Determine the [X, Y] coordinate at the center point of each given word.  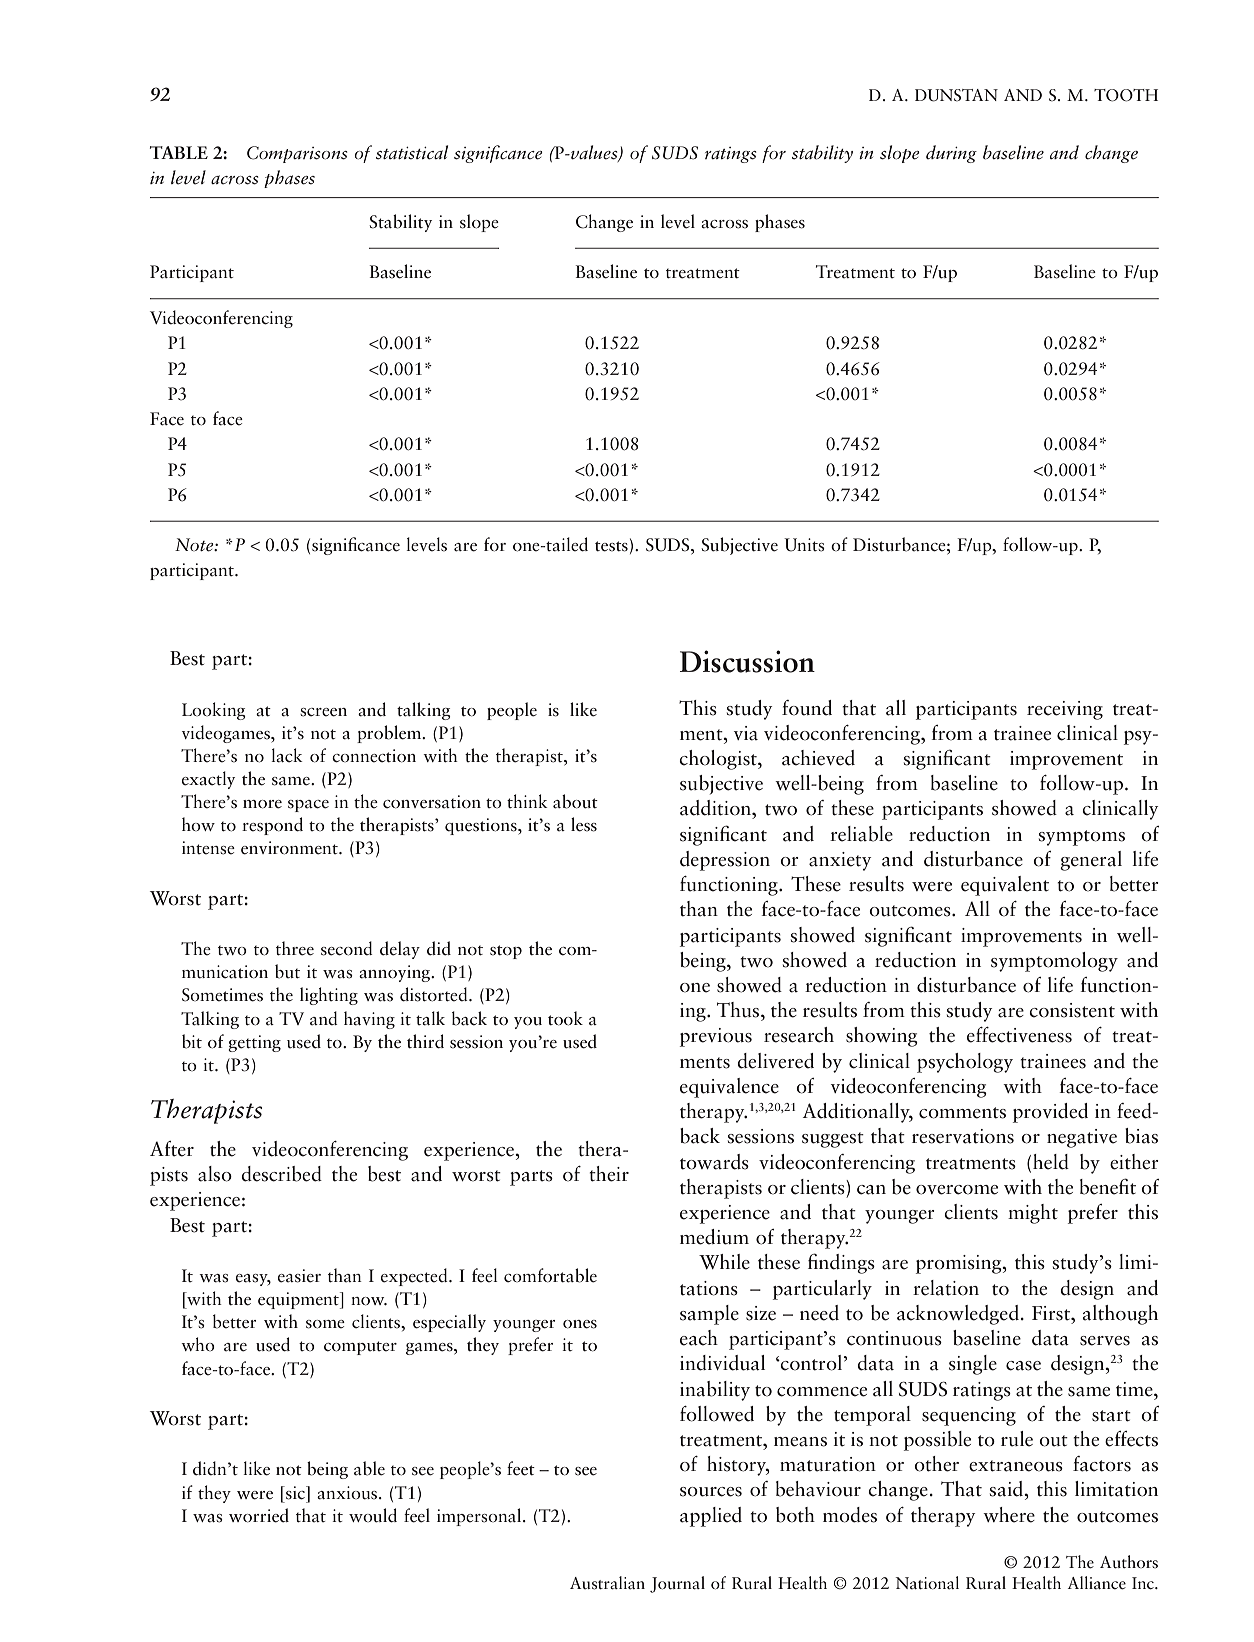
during [951, 154]
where [1009, 1515]
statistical [412, 152]
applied [711, 1517]
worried [259, 1515]
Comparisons [297, 154]
